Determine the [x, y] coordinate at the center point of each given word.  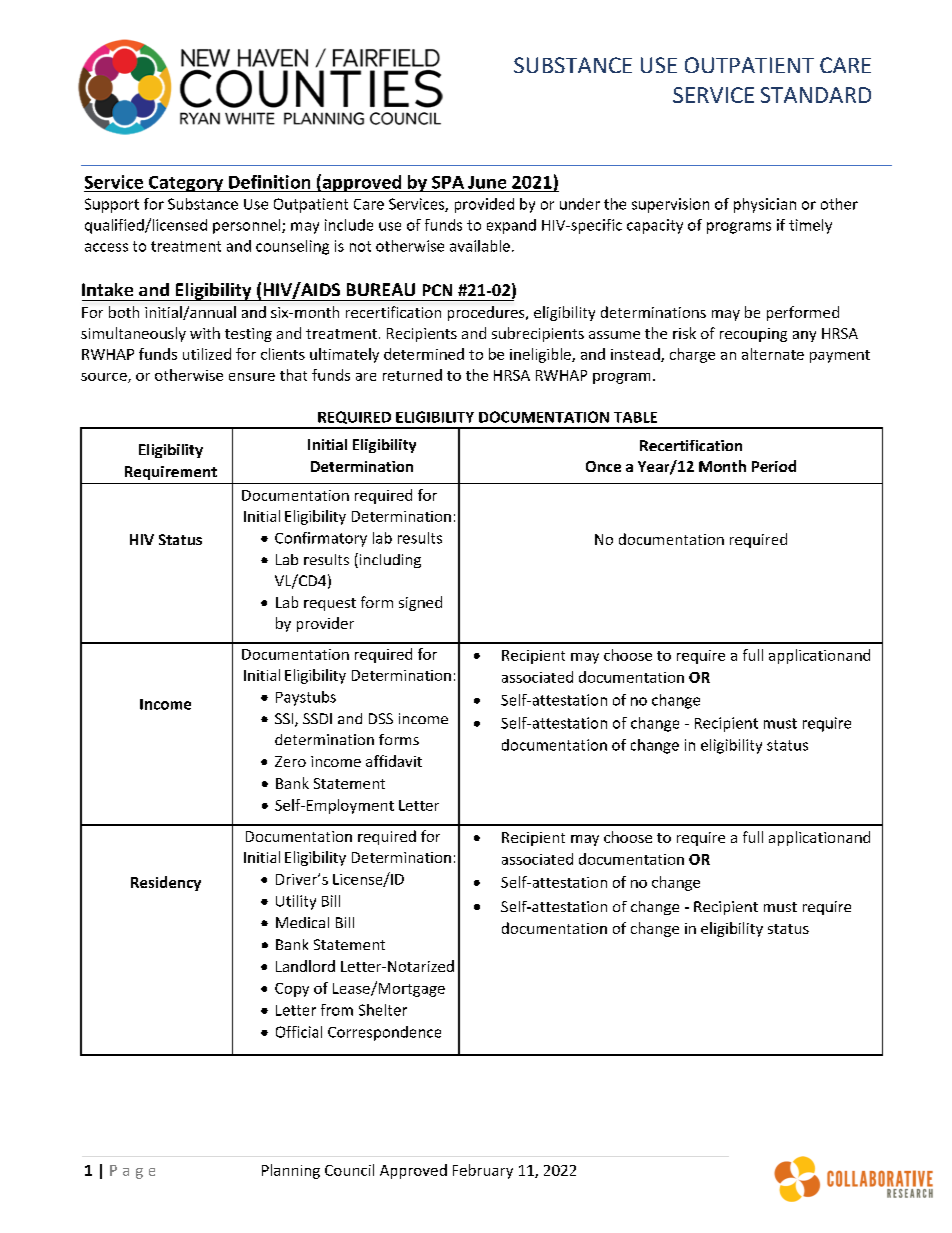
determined [424, 354]
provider [325, 624]
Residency [166, 883]
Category [186, 184]
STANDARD [816, 95]
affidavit [394, 761]
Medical [302, 922]
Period [774, 466]
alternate [773, 354]
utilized [207, 354]
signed [420, 603]
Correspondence [384, 1033]
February [483, 1171]
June [487, 182]
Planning [291, 1171]
